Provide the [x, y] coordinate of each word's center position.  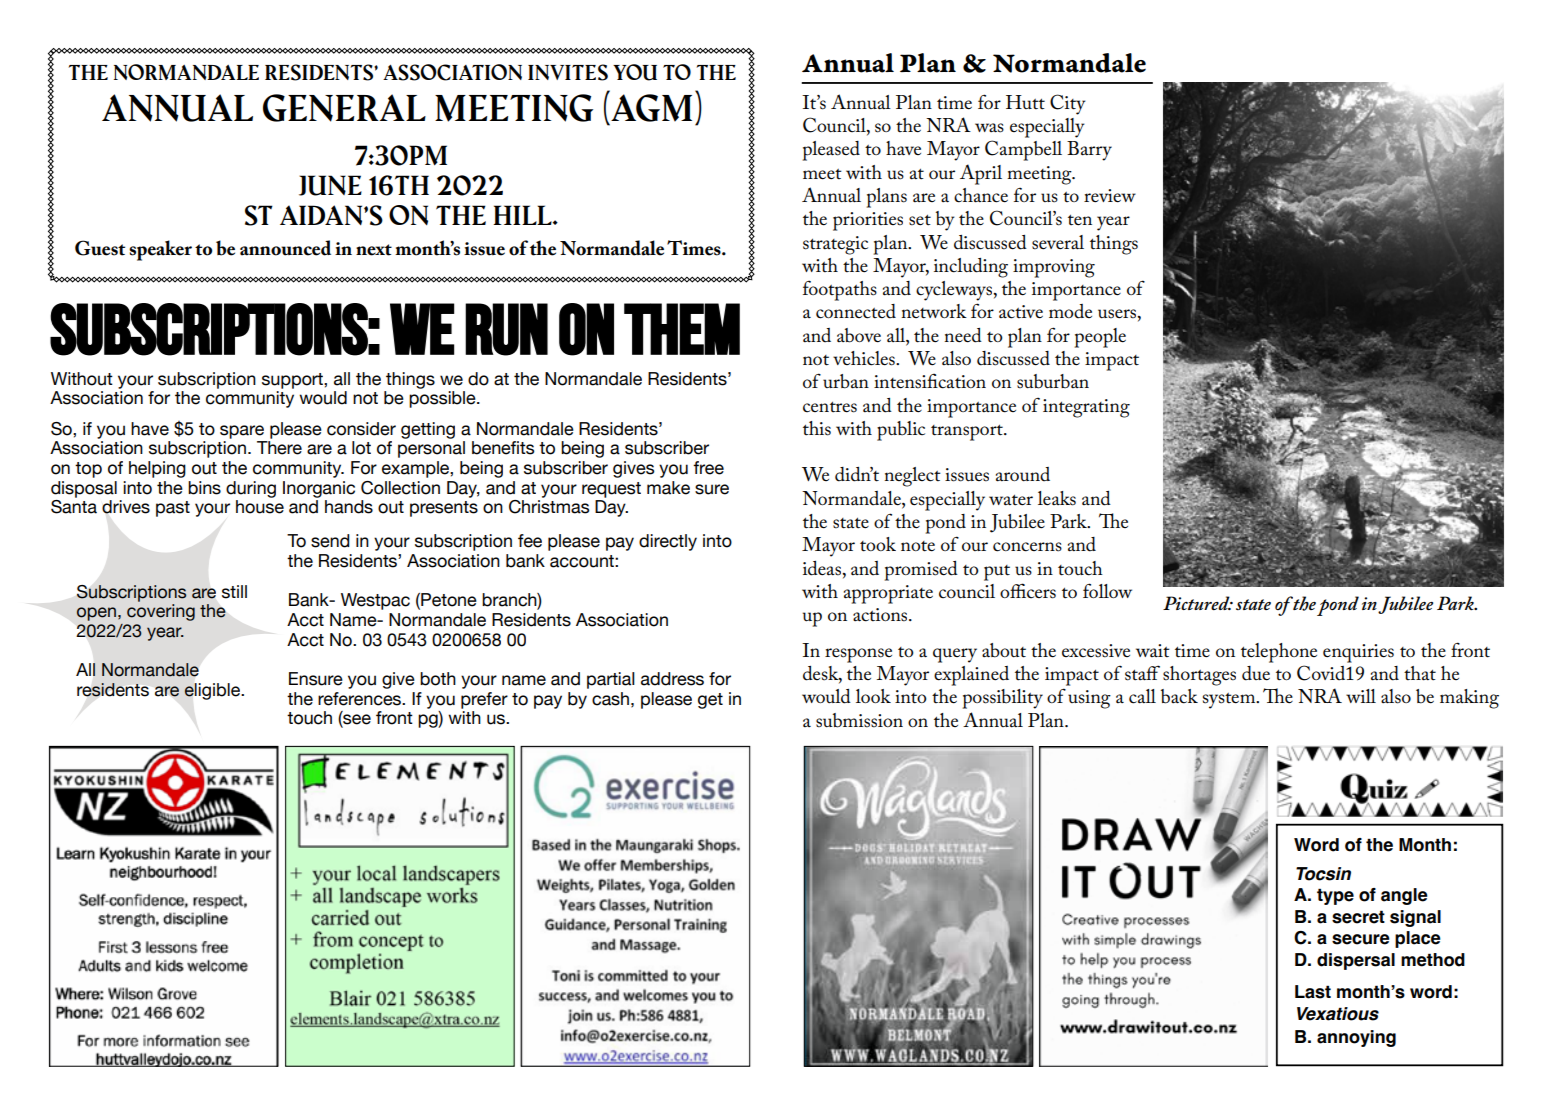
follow [1107, 590]
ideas [823, 568]
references [361, 699]
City [1068, 104]
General [344, 108]
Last [1313, 992]
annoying [1356, 1038]
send [330, 541]
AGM [651, 108]
